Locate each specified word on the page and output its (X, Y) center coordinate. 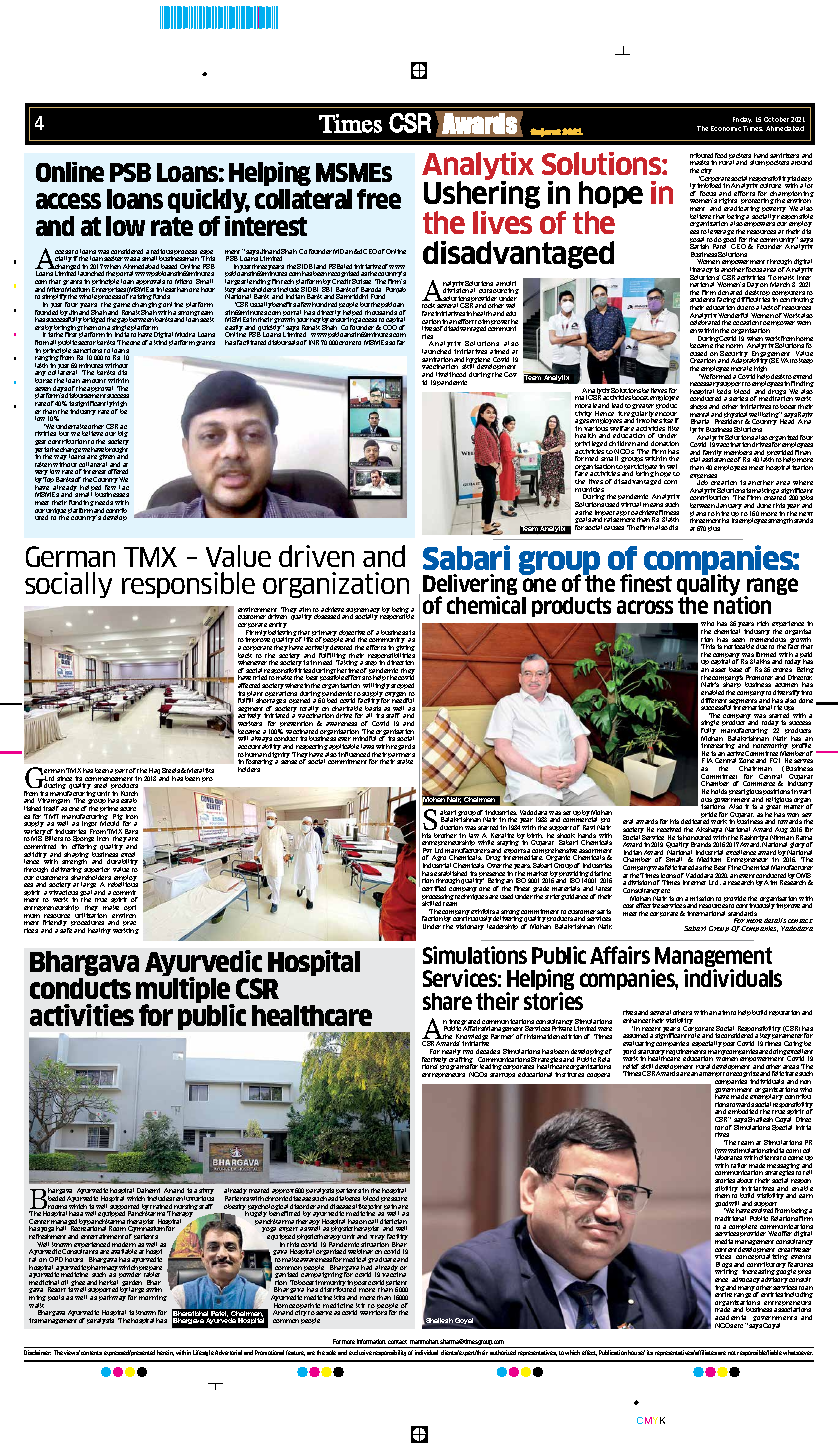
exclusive (360, 1352)
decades (488, 1051)
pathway (112, 1298)
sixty (206, 1193)
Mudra (185, 334)
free (379, 199)
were (605, 1029)
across (645, 607)
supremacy (363, 612)
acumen (786, 685)
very (42, 474)
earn (806, 1196)
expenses (705, 478)
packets (740, 157)
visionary (470, 927)
